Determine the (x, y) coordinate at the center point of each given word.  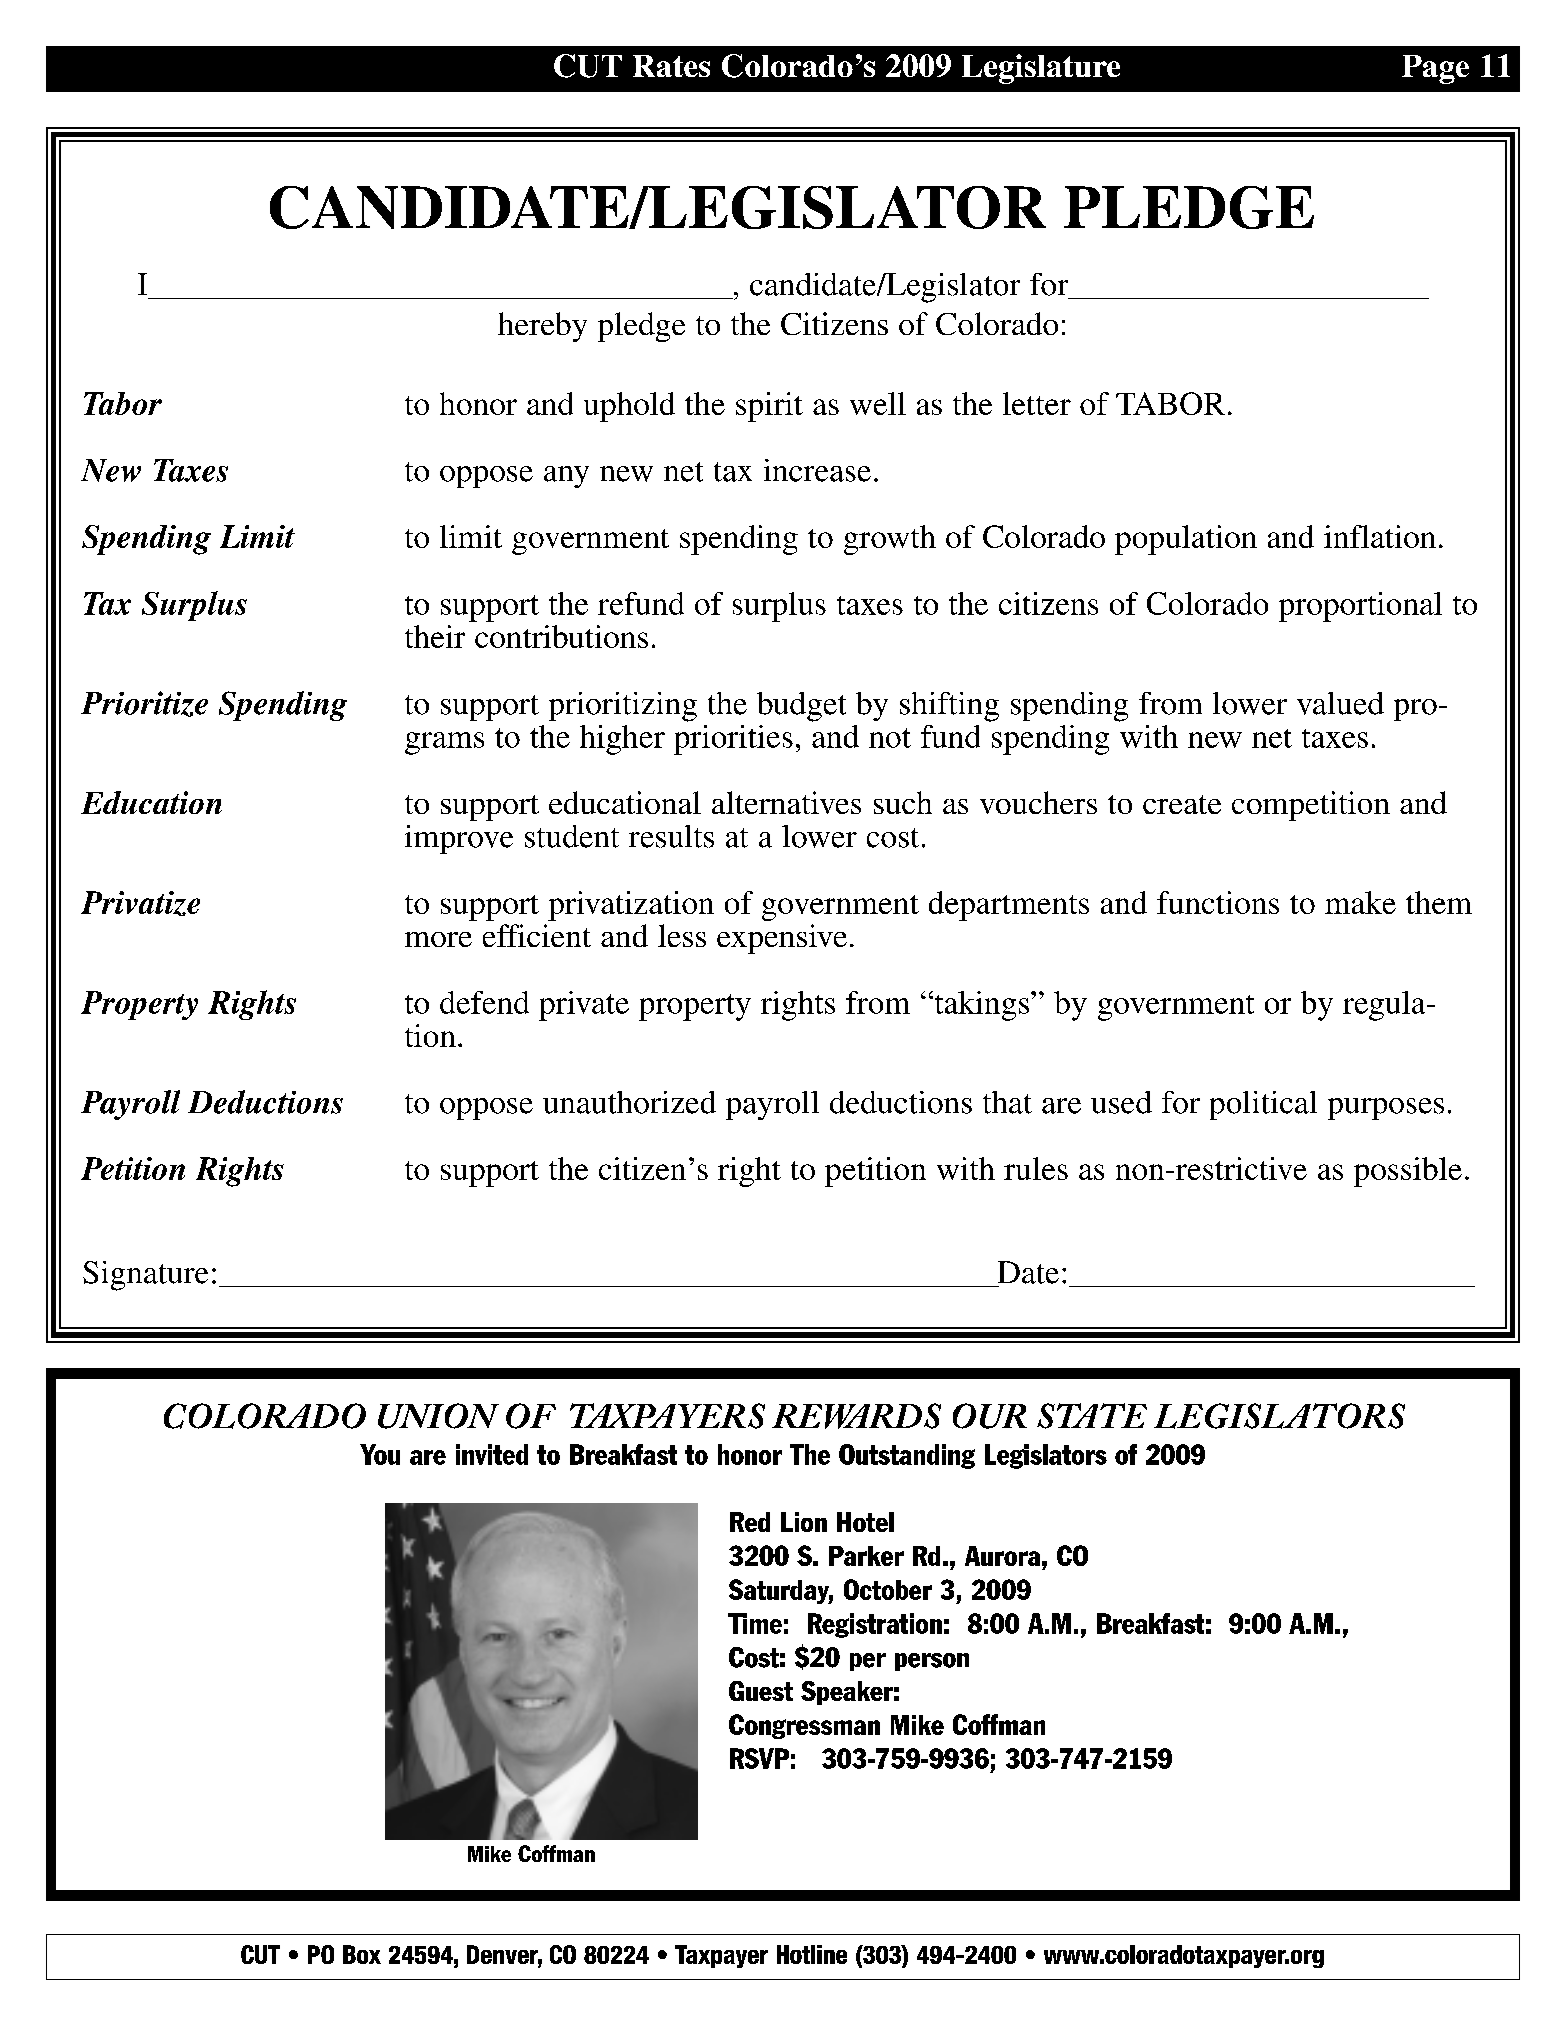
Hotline (812, 1954)
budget (801, 707)
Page (1435, 69)
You (380, 1454)
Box (362, 1954)
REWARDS (856, 1416)
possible (1408, 1172)
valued (1340, 703)
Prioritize (144, 704)
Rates (671, 66)
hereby (542, 327)
